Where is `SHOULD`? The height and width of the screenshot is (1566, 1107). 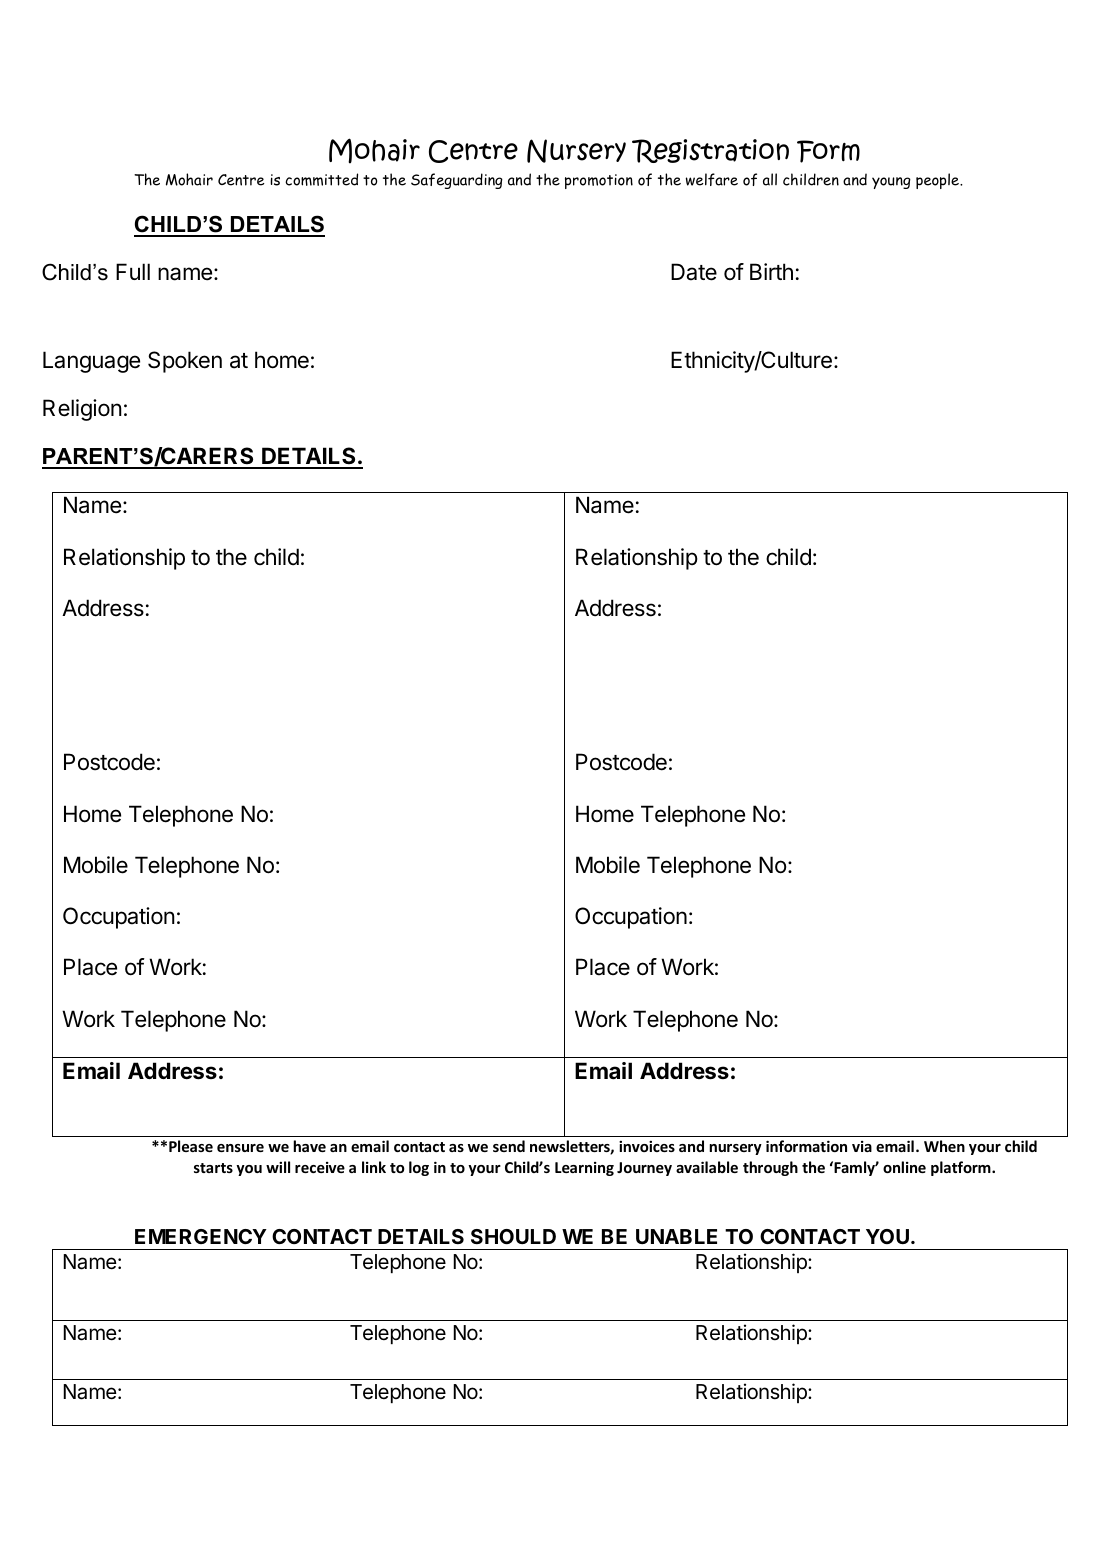
SHOULD is located at coordinates (513, 1236).
